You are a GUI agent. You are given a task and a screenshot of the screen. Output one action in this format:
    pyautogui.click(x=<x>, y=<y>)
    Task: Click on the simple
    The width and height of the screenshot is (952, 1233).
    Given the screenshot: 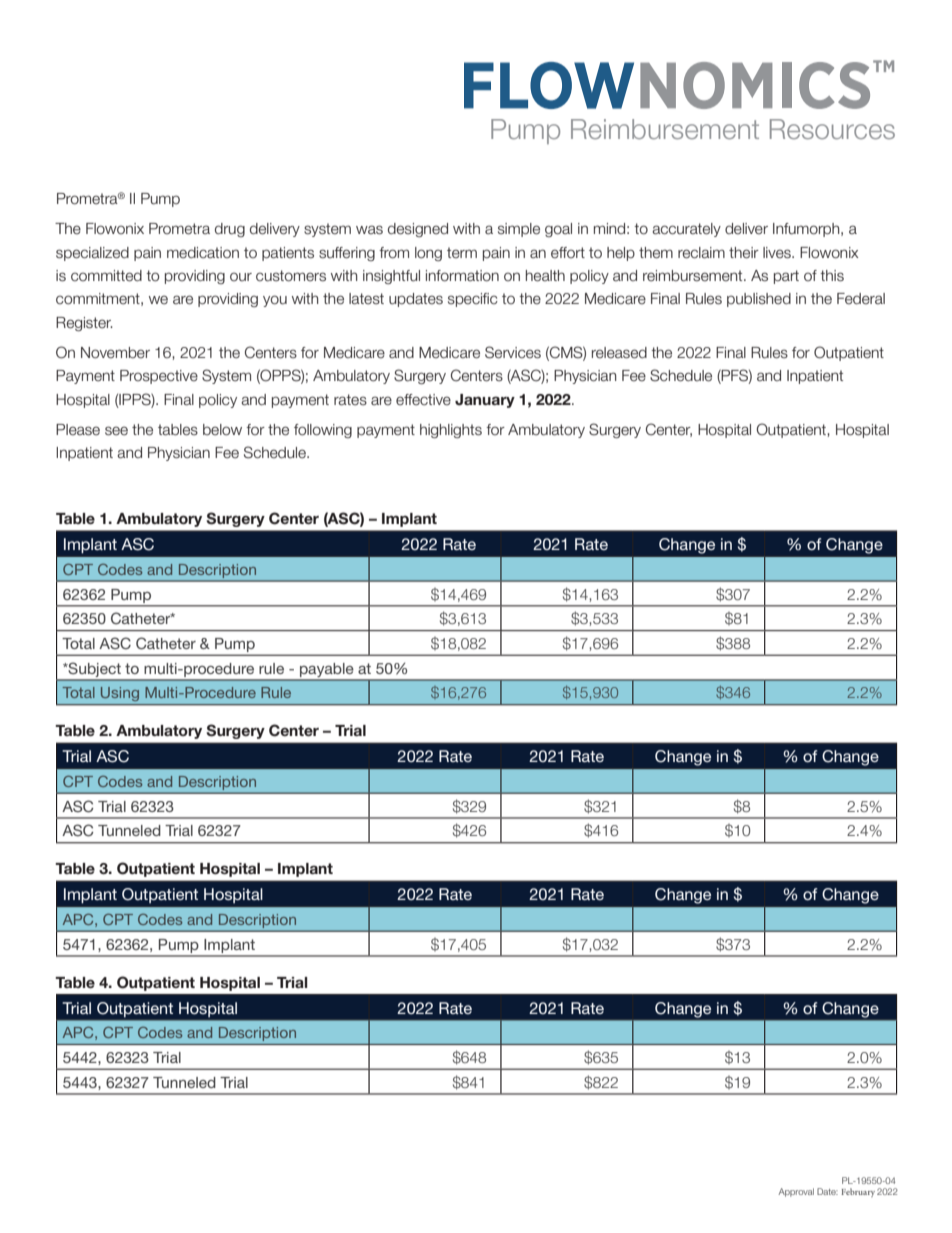 What is the action you would take?
    pyautogui.click(x=519, y=230)
